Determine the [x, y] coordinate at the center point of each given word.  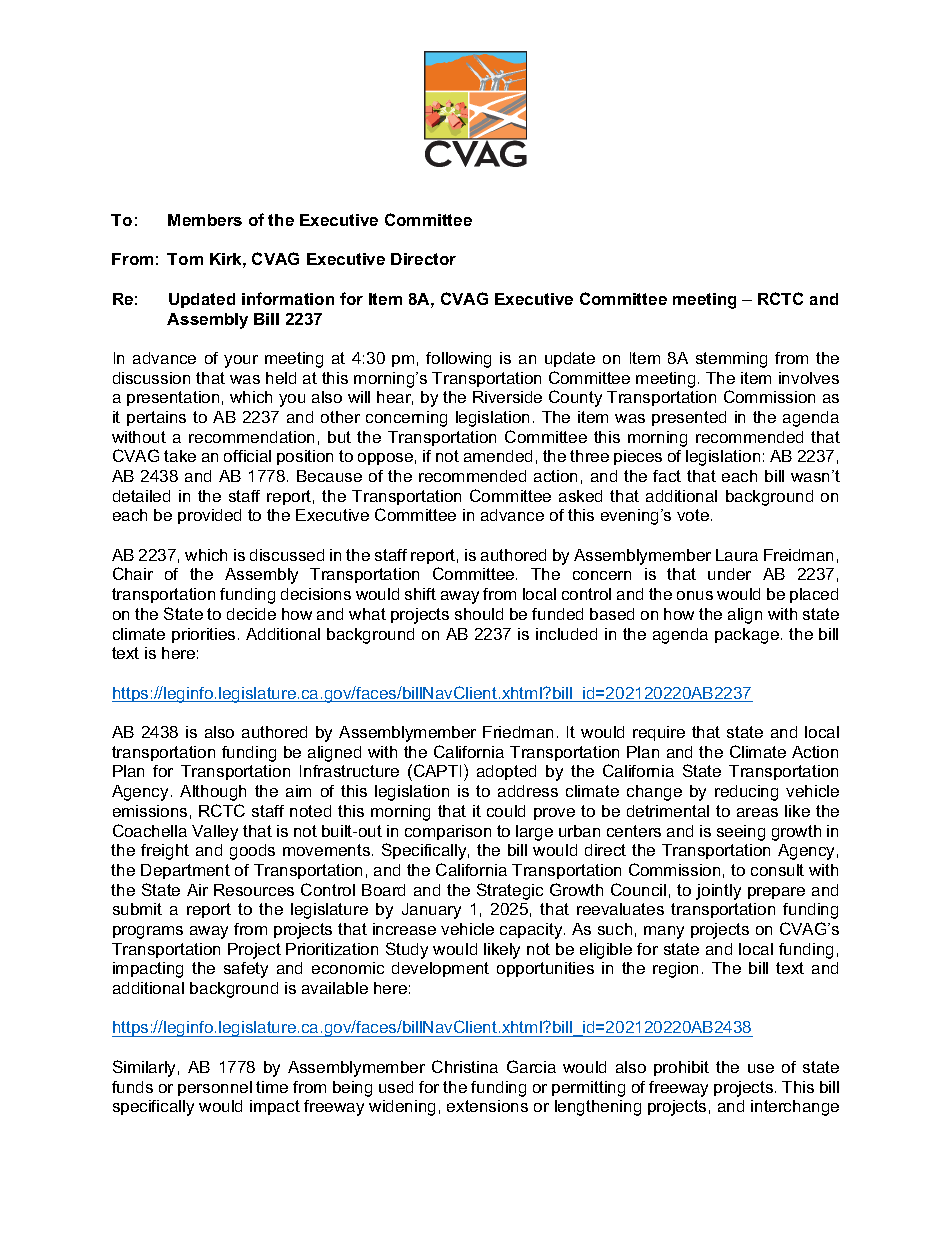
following [458, 360]
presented [689, 418]
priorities [203, 635]
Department [185, 871]
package [747, 636]
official [247, 456]
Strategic [510, 891]
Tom [185, 259]
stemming [731, 360]
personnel [215, 1088]
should [479, 614]
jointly [718, 892]
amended [498, 456]
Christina [465, 1066]
